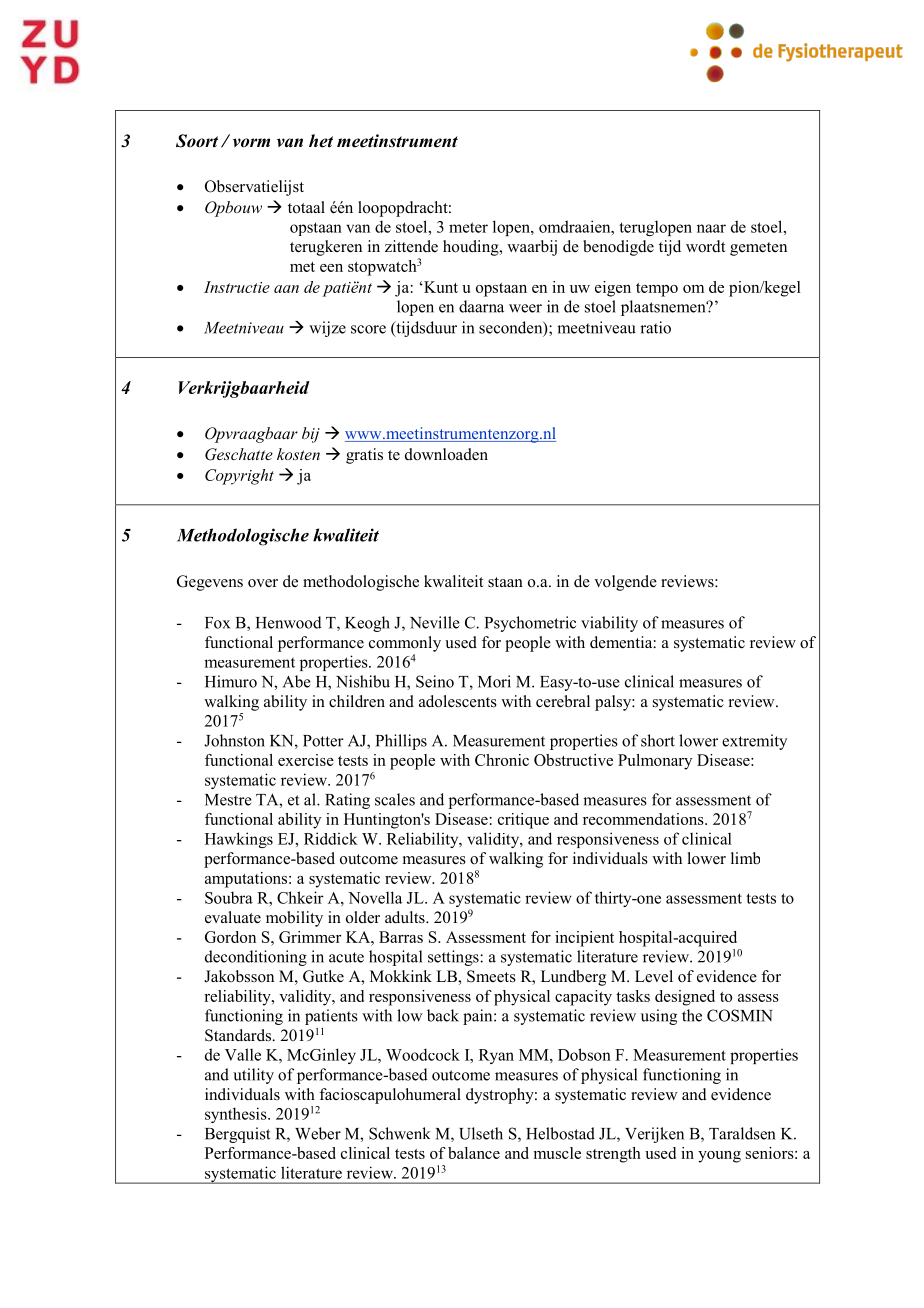  What do you see at coordinates (454, 958) in the screenshot?
I see `settings` at bounding box center [454, 958].
